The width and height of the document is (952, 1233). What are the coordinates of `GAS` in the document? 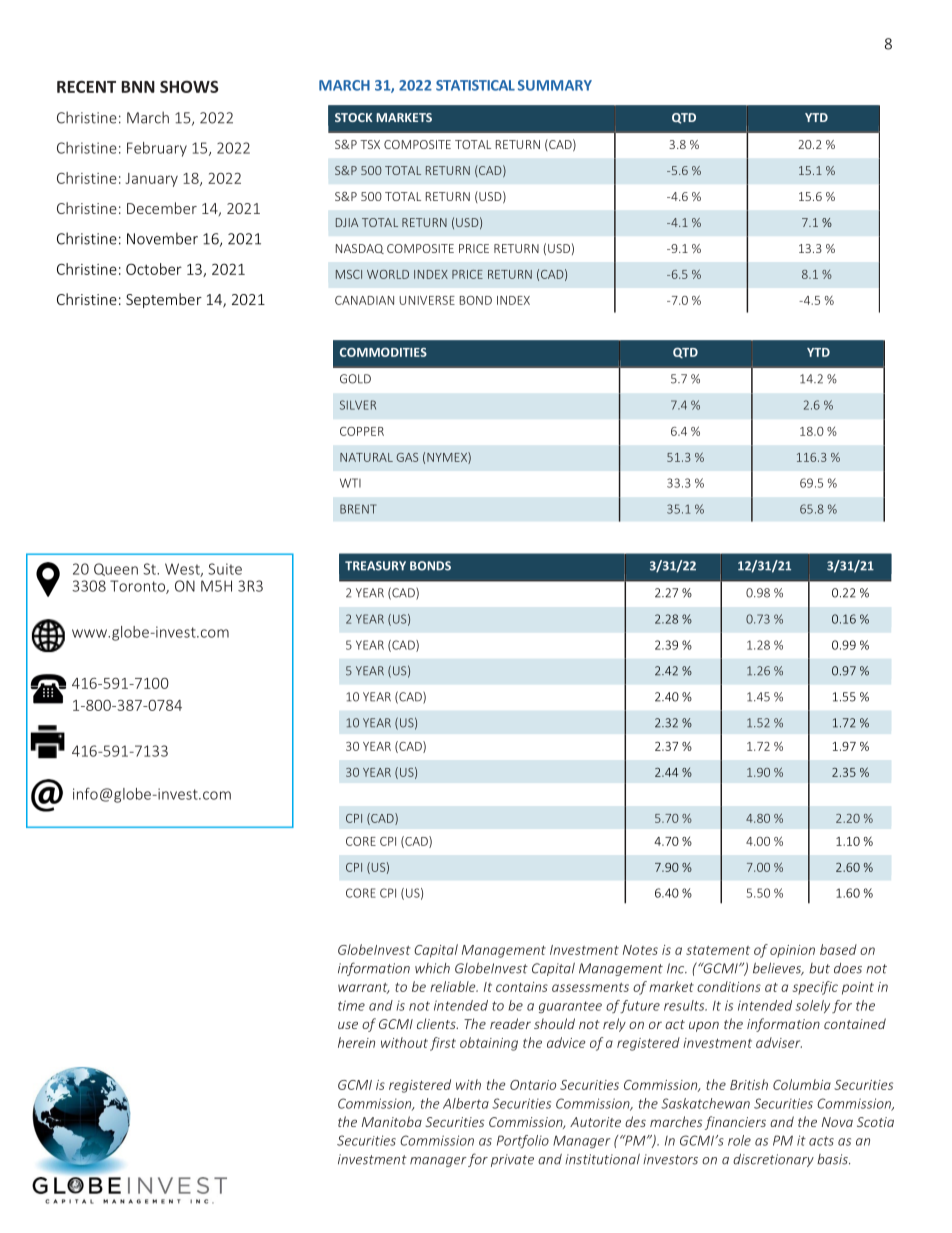 It's located at (407, 457).
